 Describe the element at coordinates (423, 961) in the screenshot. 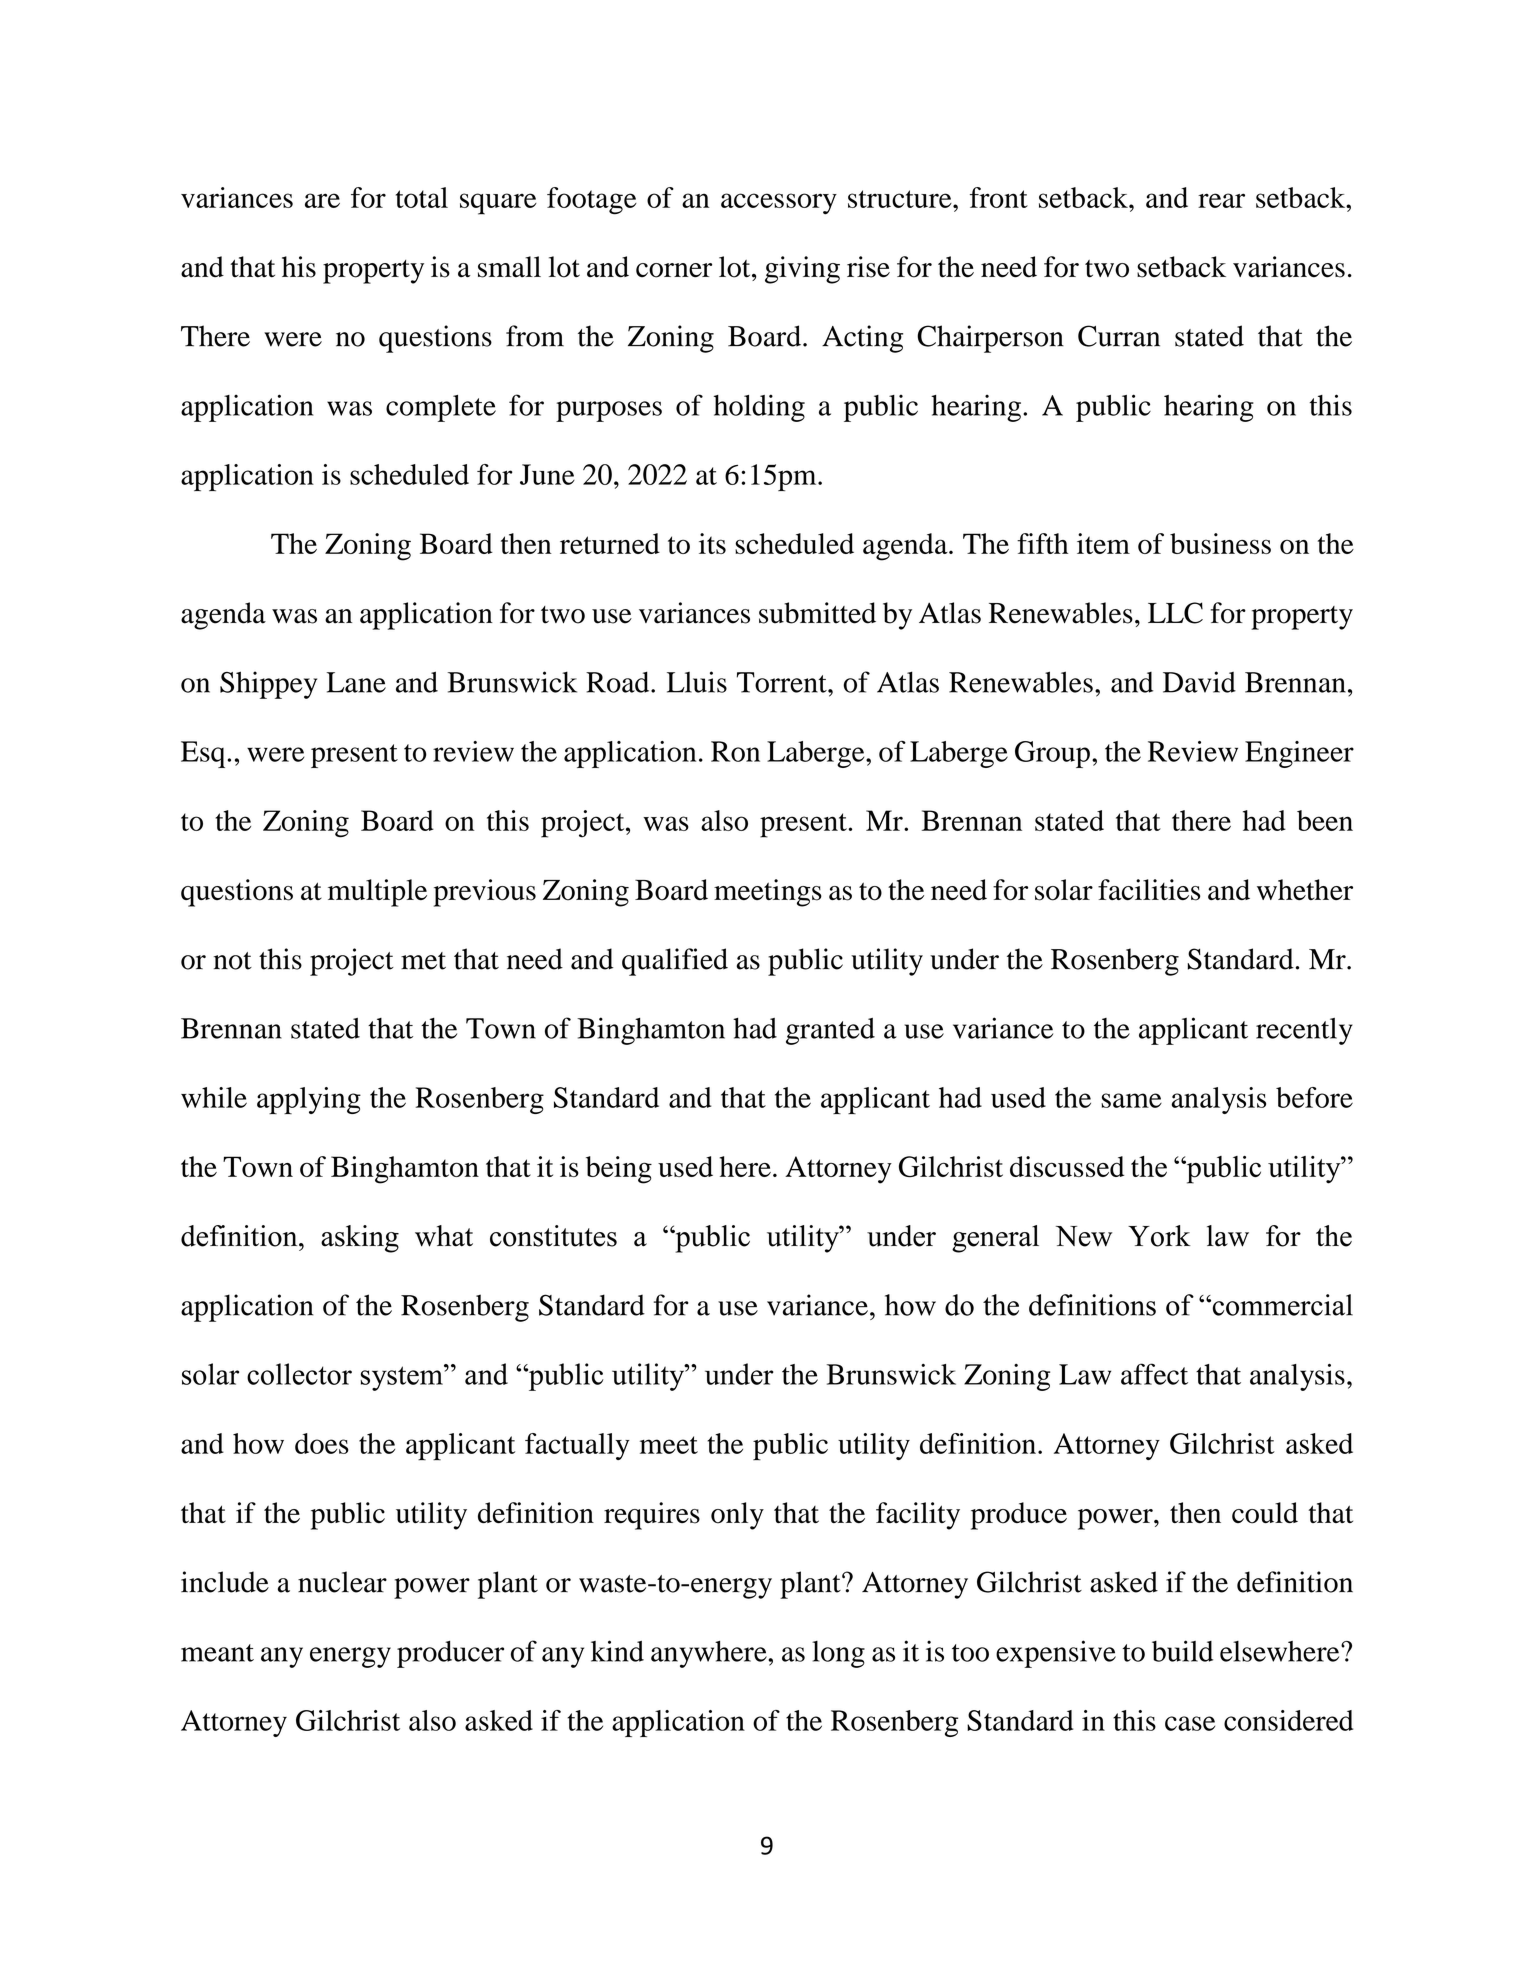

I see `met` at that location.
